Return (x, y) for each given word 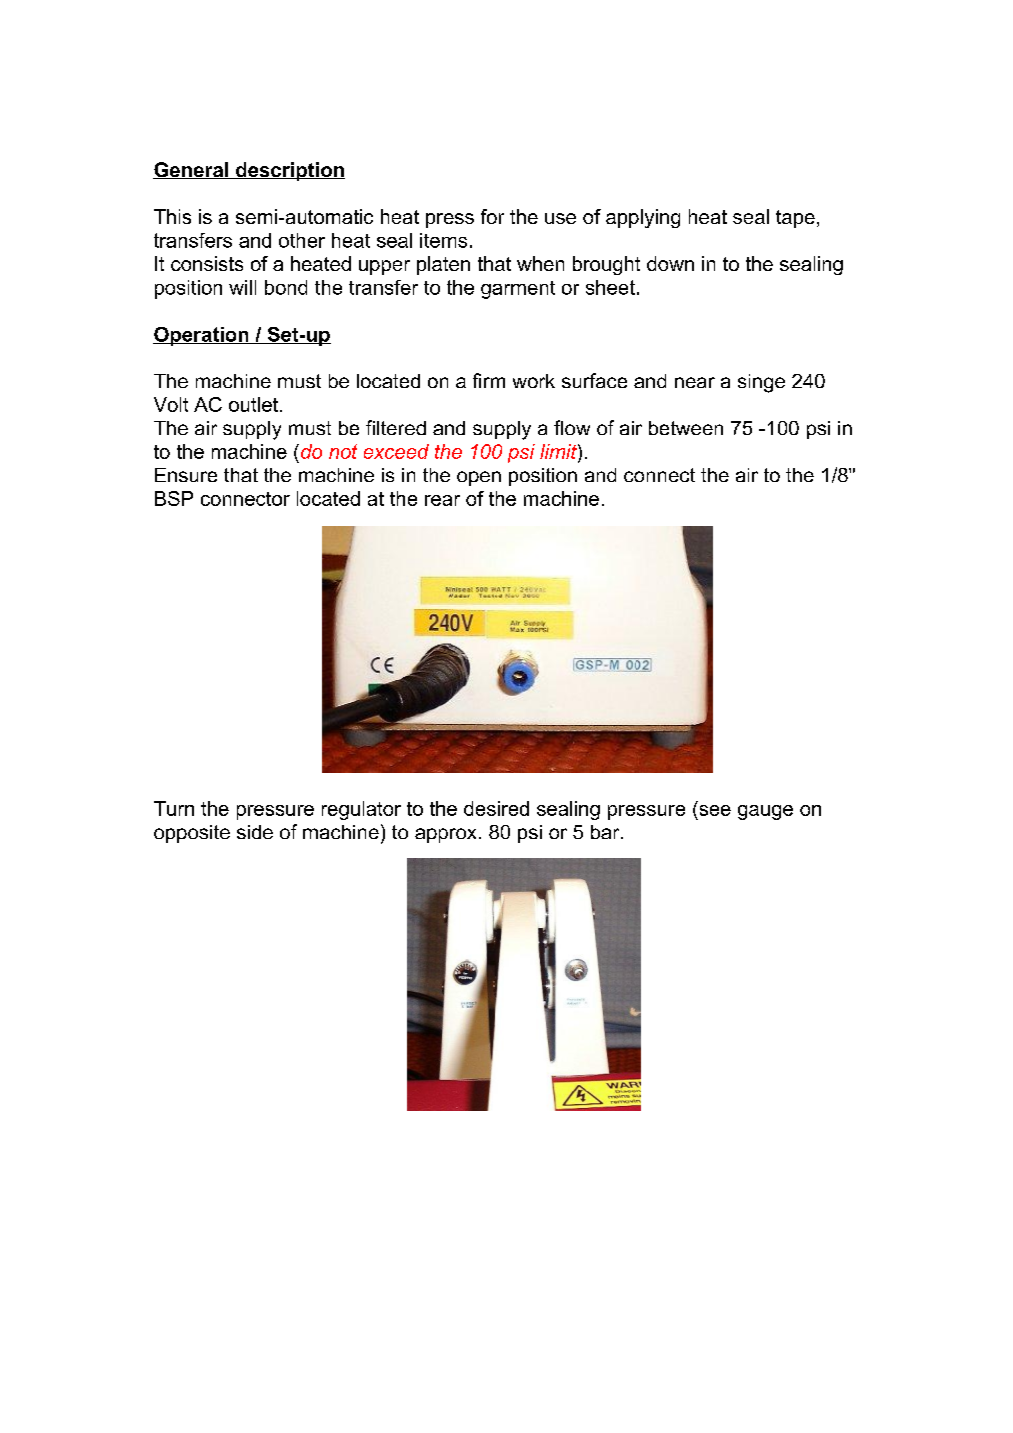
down (670, 263)
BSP (174, 498)
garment (518, 290)
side (255, 832)
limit (559, 451)
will (242, 287)
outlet (255, 404)
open (479, 478)
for (492, 216)
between (686, 428)
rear (442, 500)
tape (795, 219)
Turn (174, 808)
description (289, 171)
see (715, 810)
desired (496, 808)
